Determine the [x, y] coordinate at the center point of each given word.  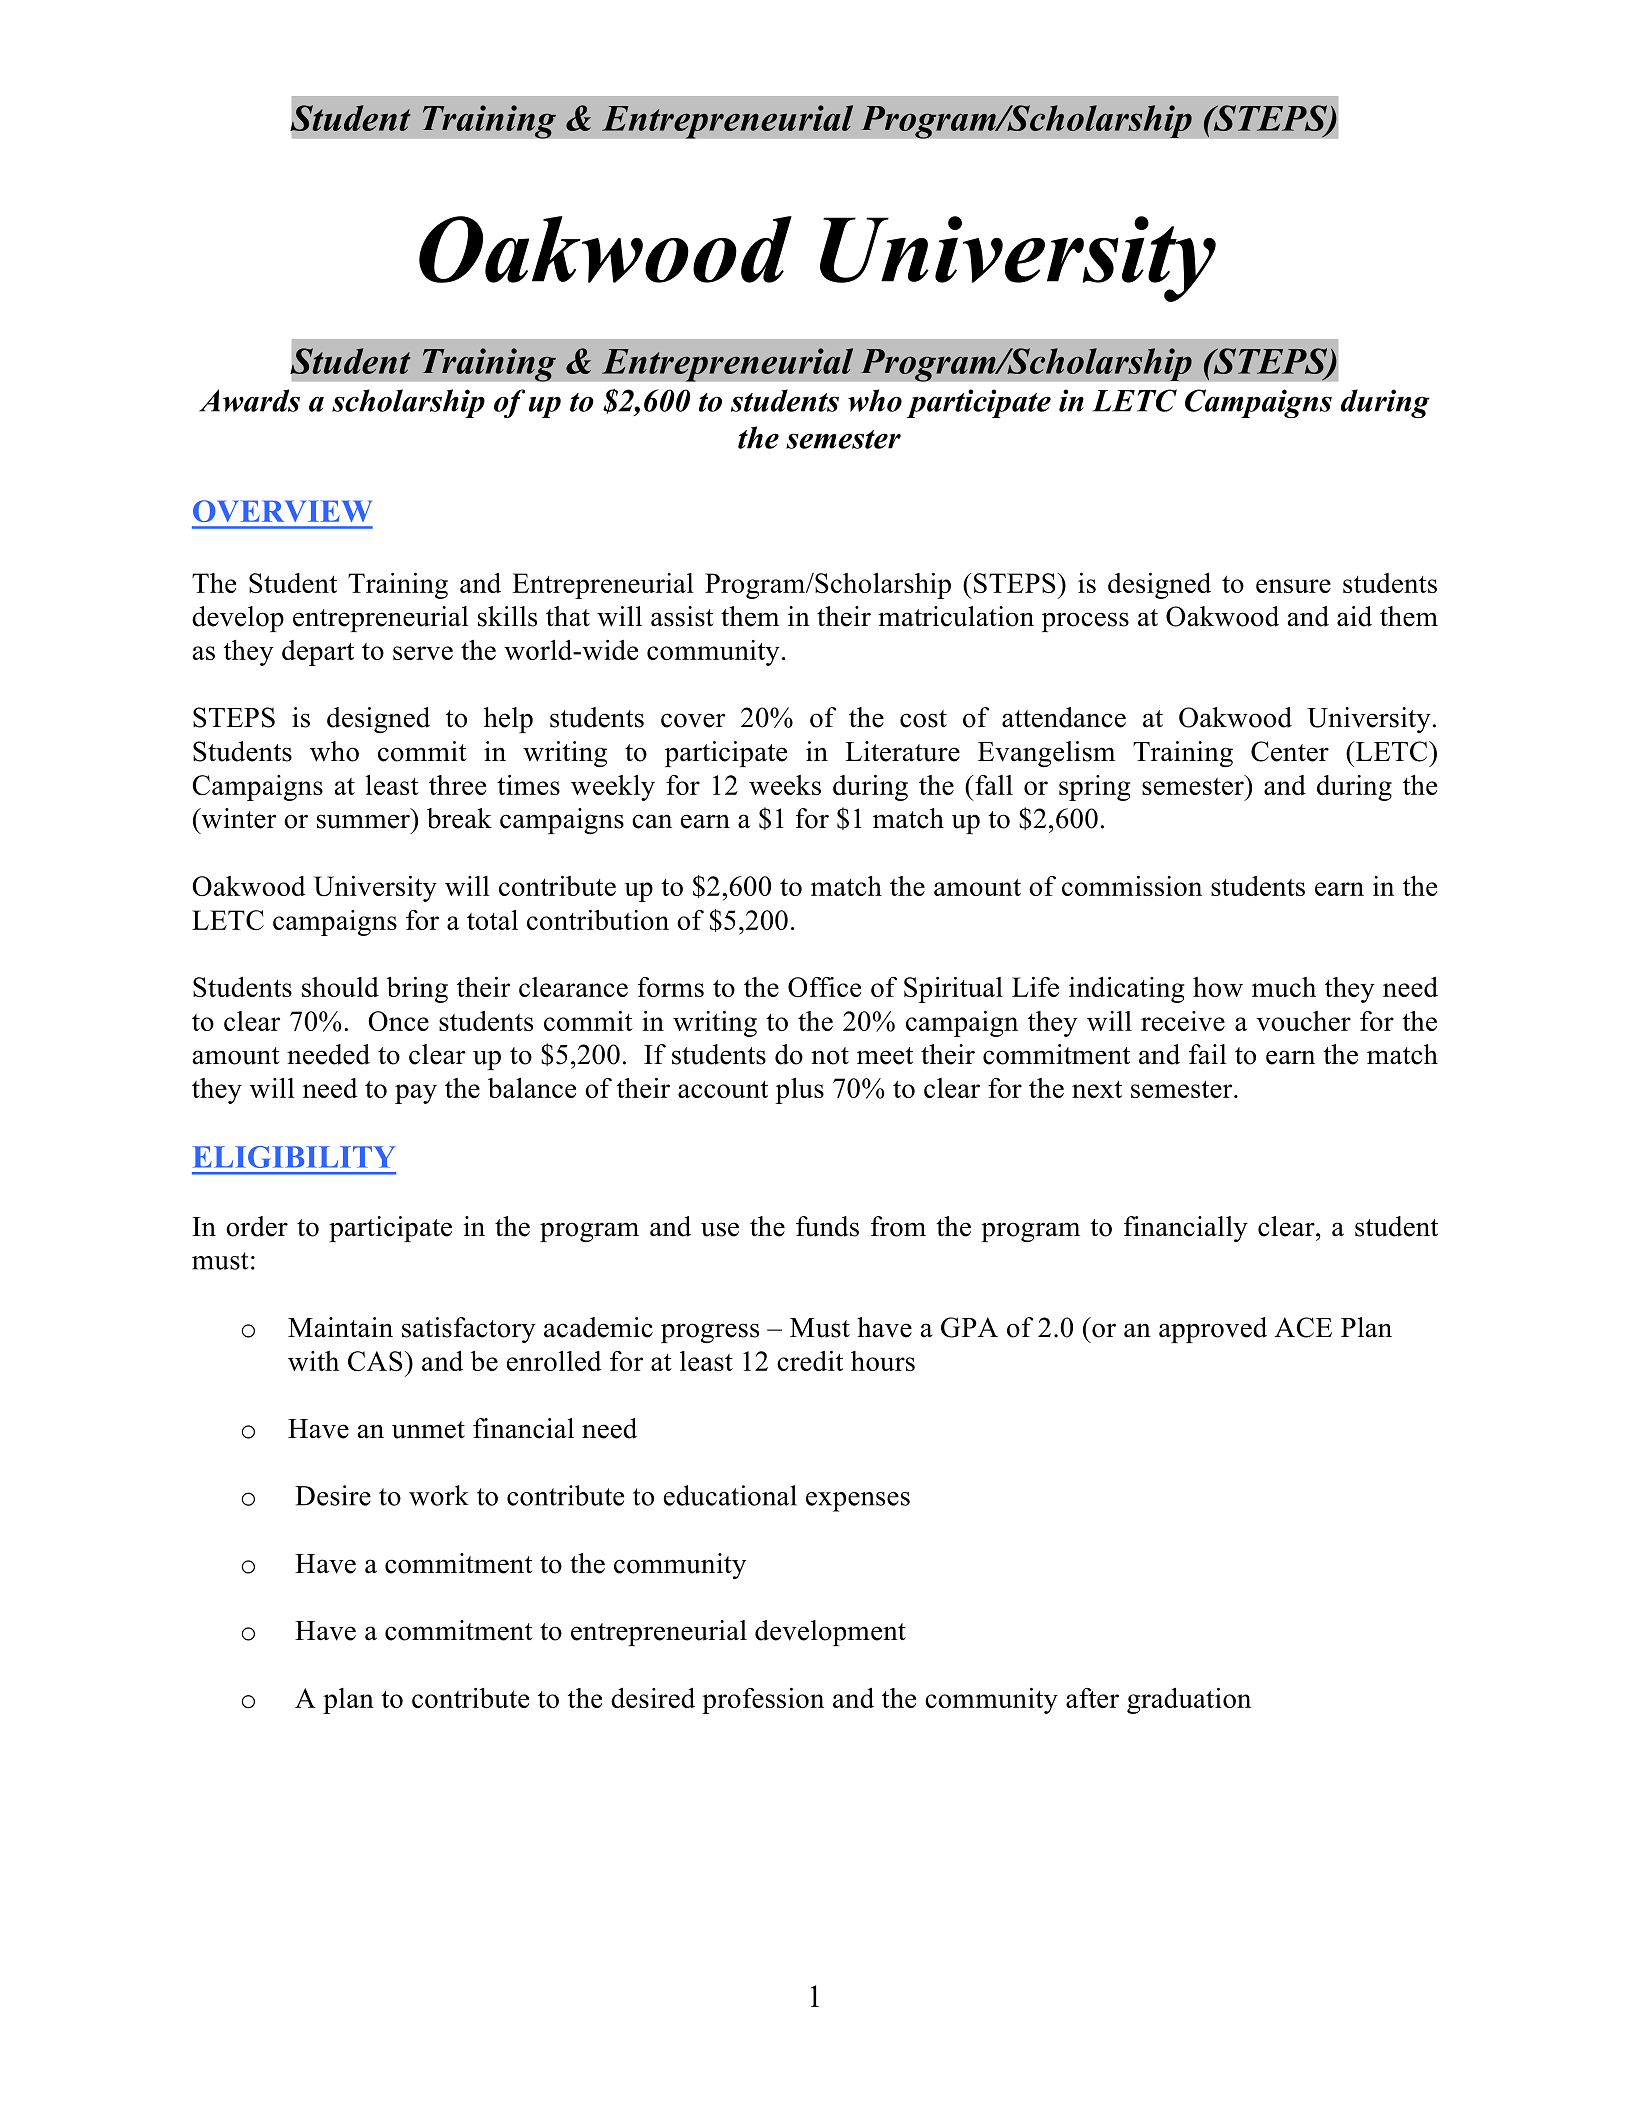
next [1097, 1089]
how [1218, 987]
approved [1213, 1330]
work [439, 1495]
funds [827, 1226]
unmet [428, 1430]
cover [693, 720]
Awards [249, 400]
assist [682, 616]
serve [423, 653]
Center [1290, 751]
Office [824, 987]
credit [810, 1361]
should [340, 987]
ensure [1293, 586]
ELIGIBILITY [294, 1157]
